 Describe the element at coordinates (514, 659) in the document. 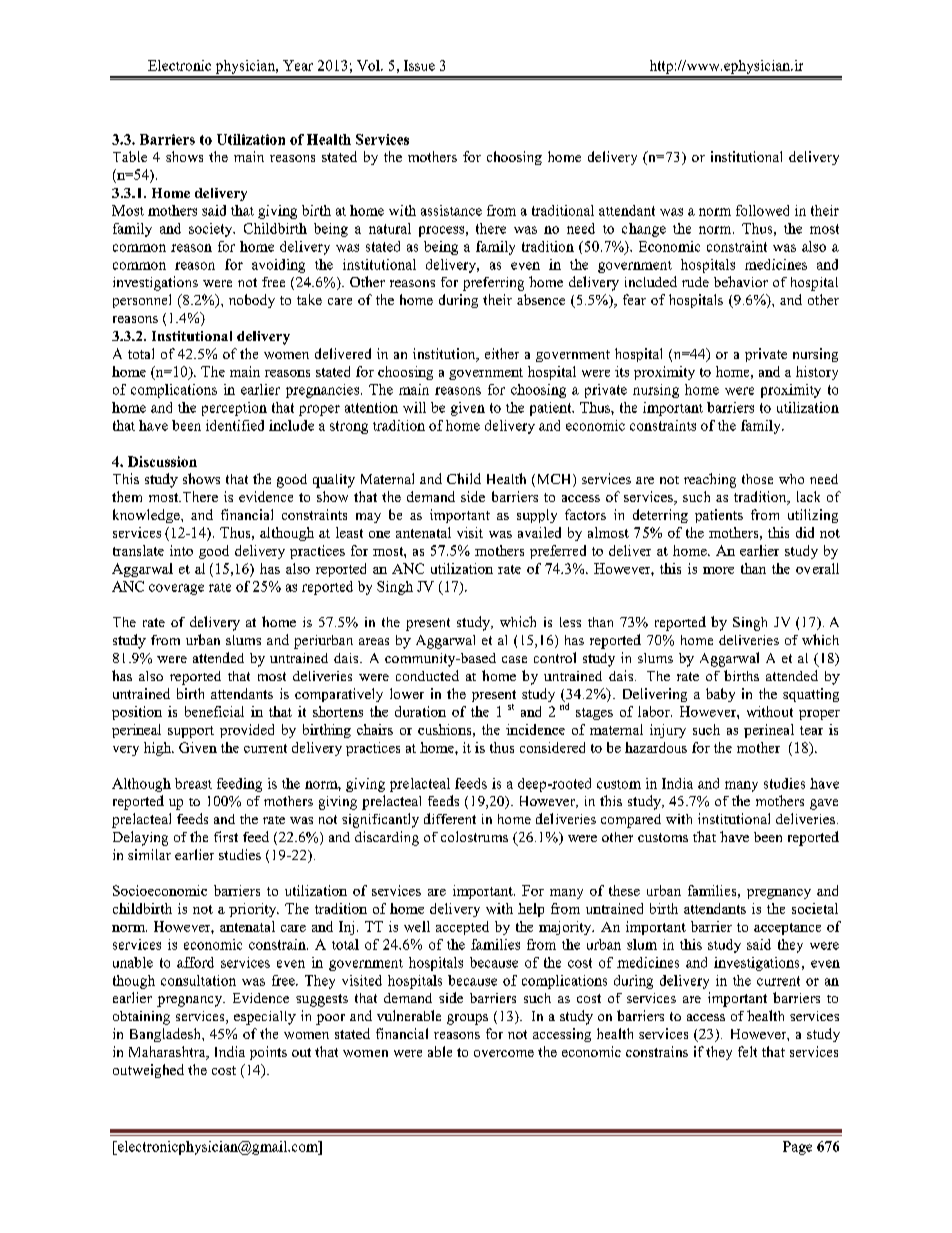

I see `case` at that location.
